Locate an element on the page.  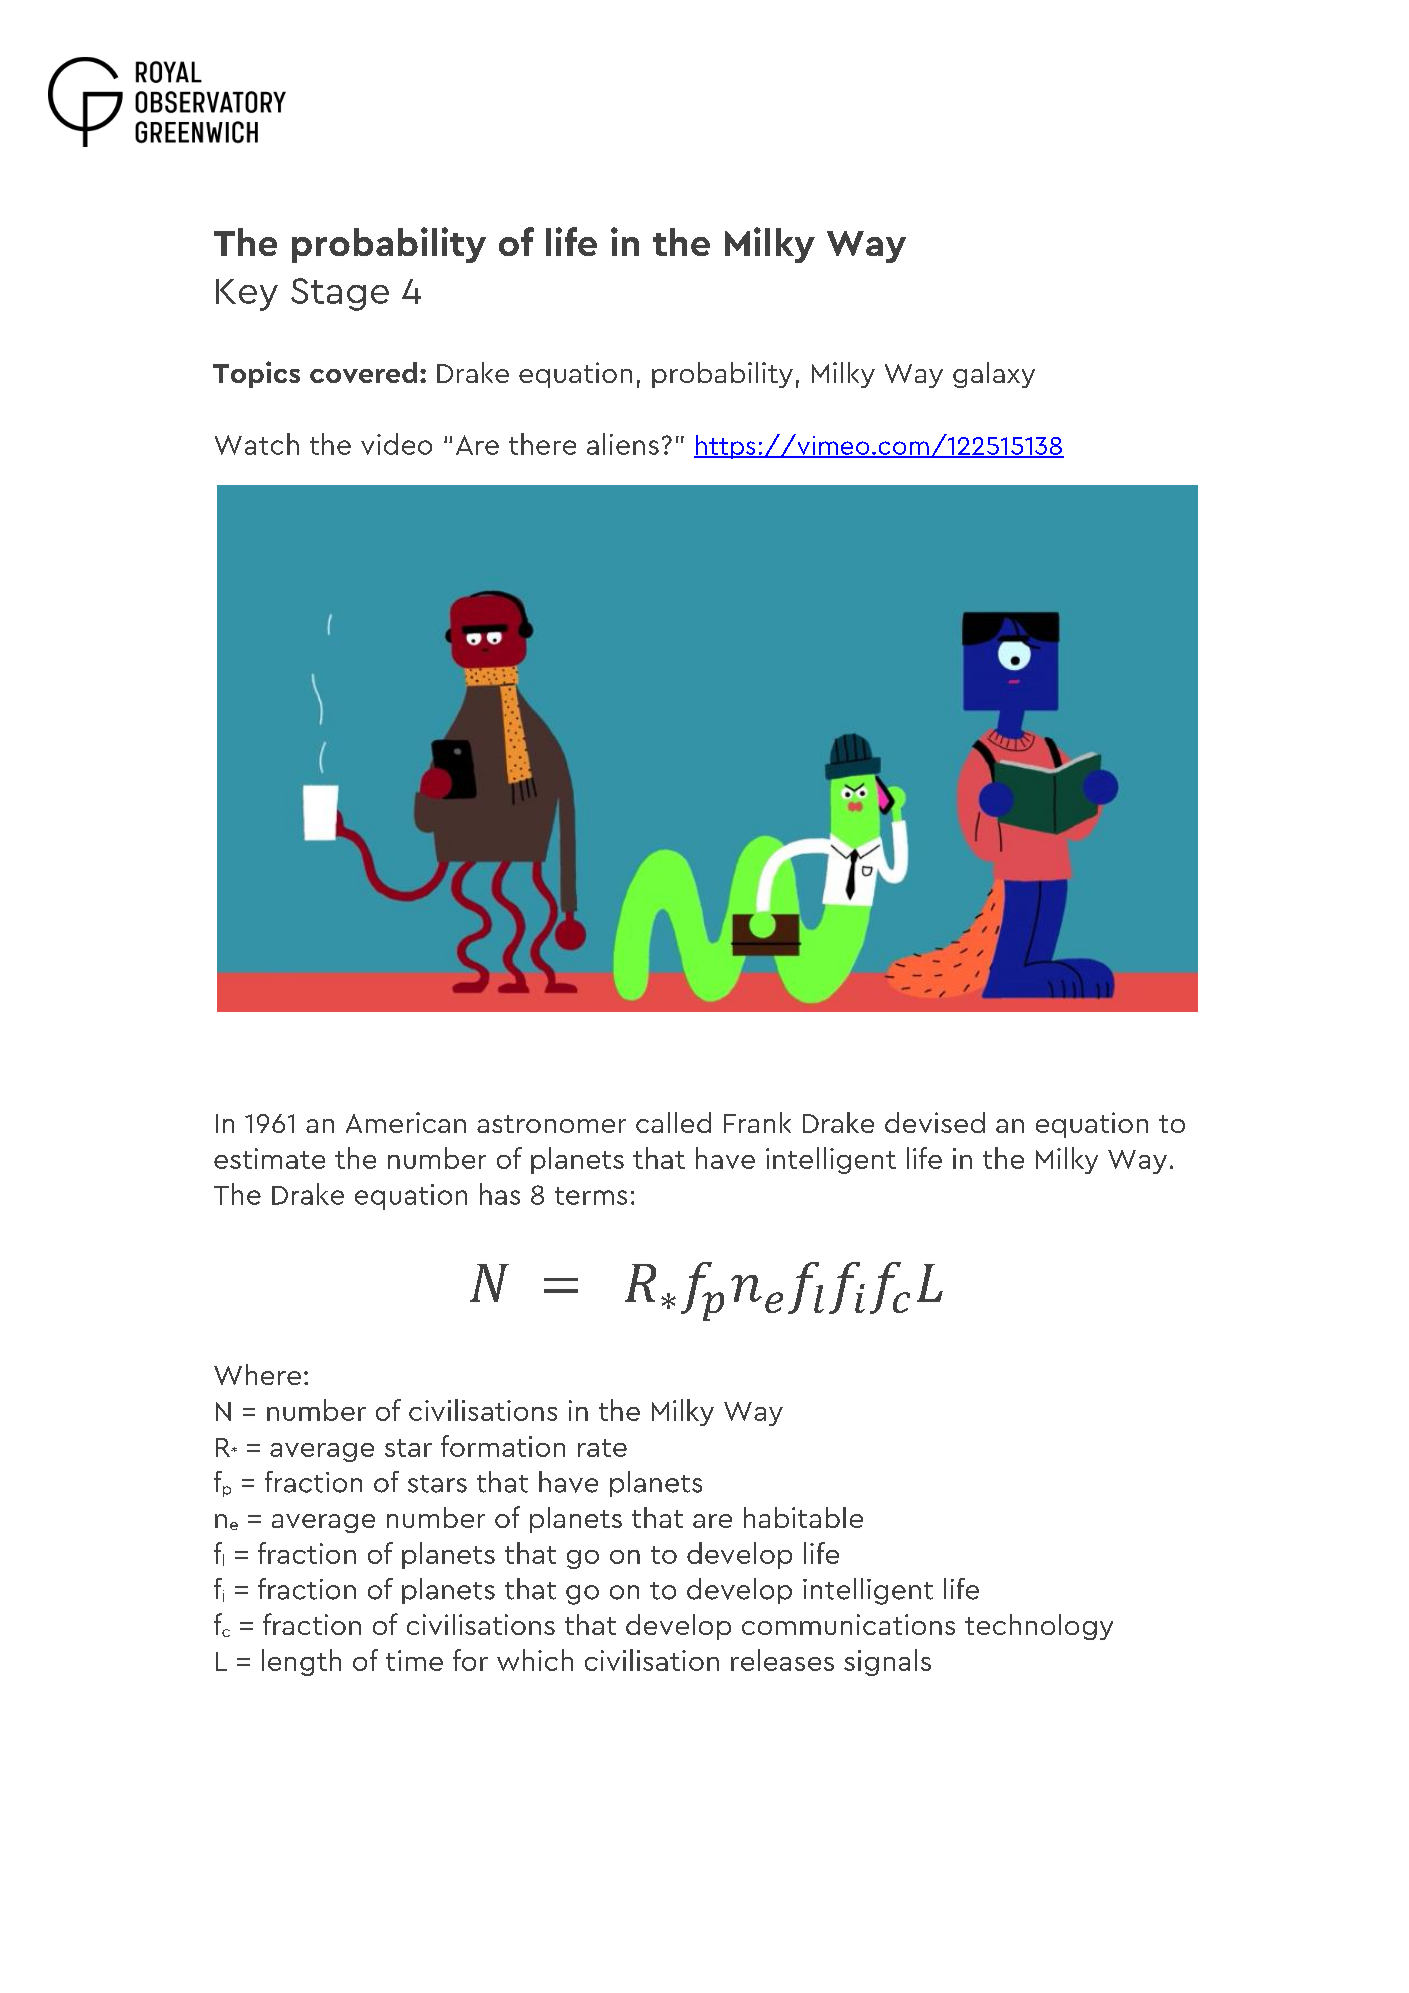
which is located at coordinates (535, 1660).
